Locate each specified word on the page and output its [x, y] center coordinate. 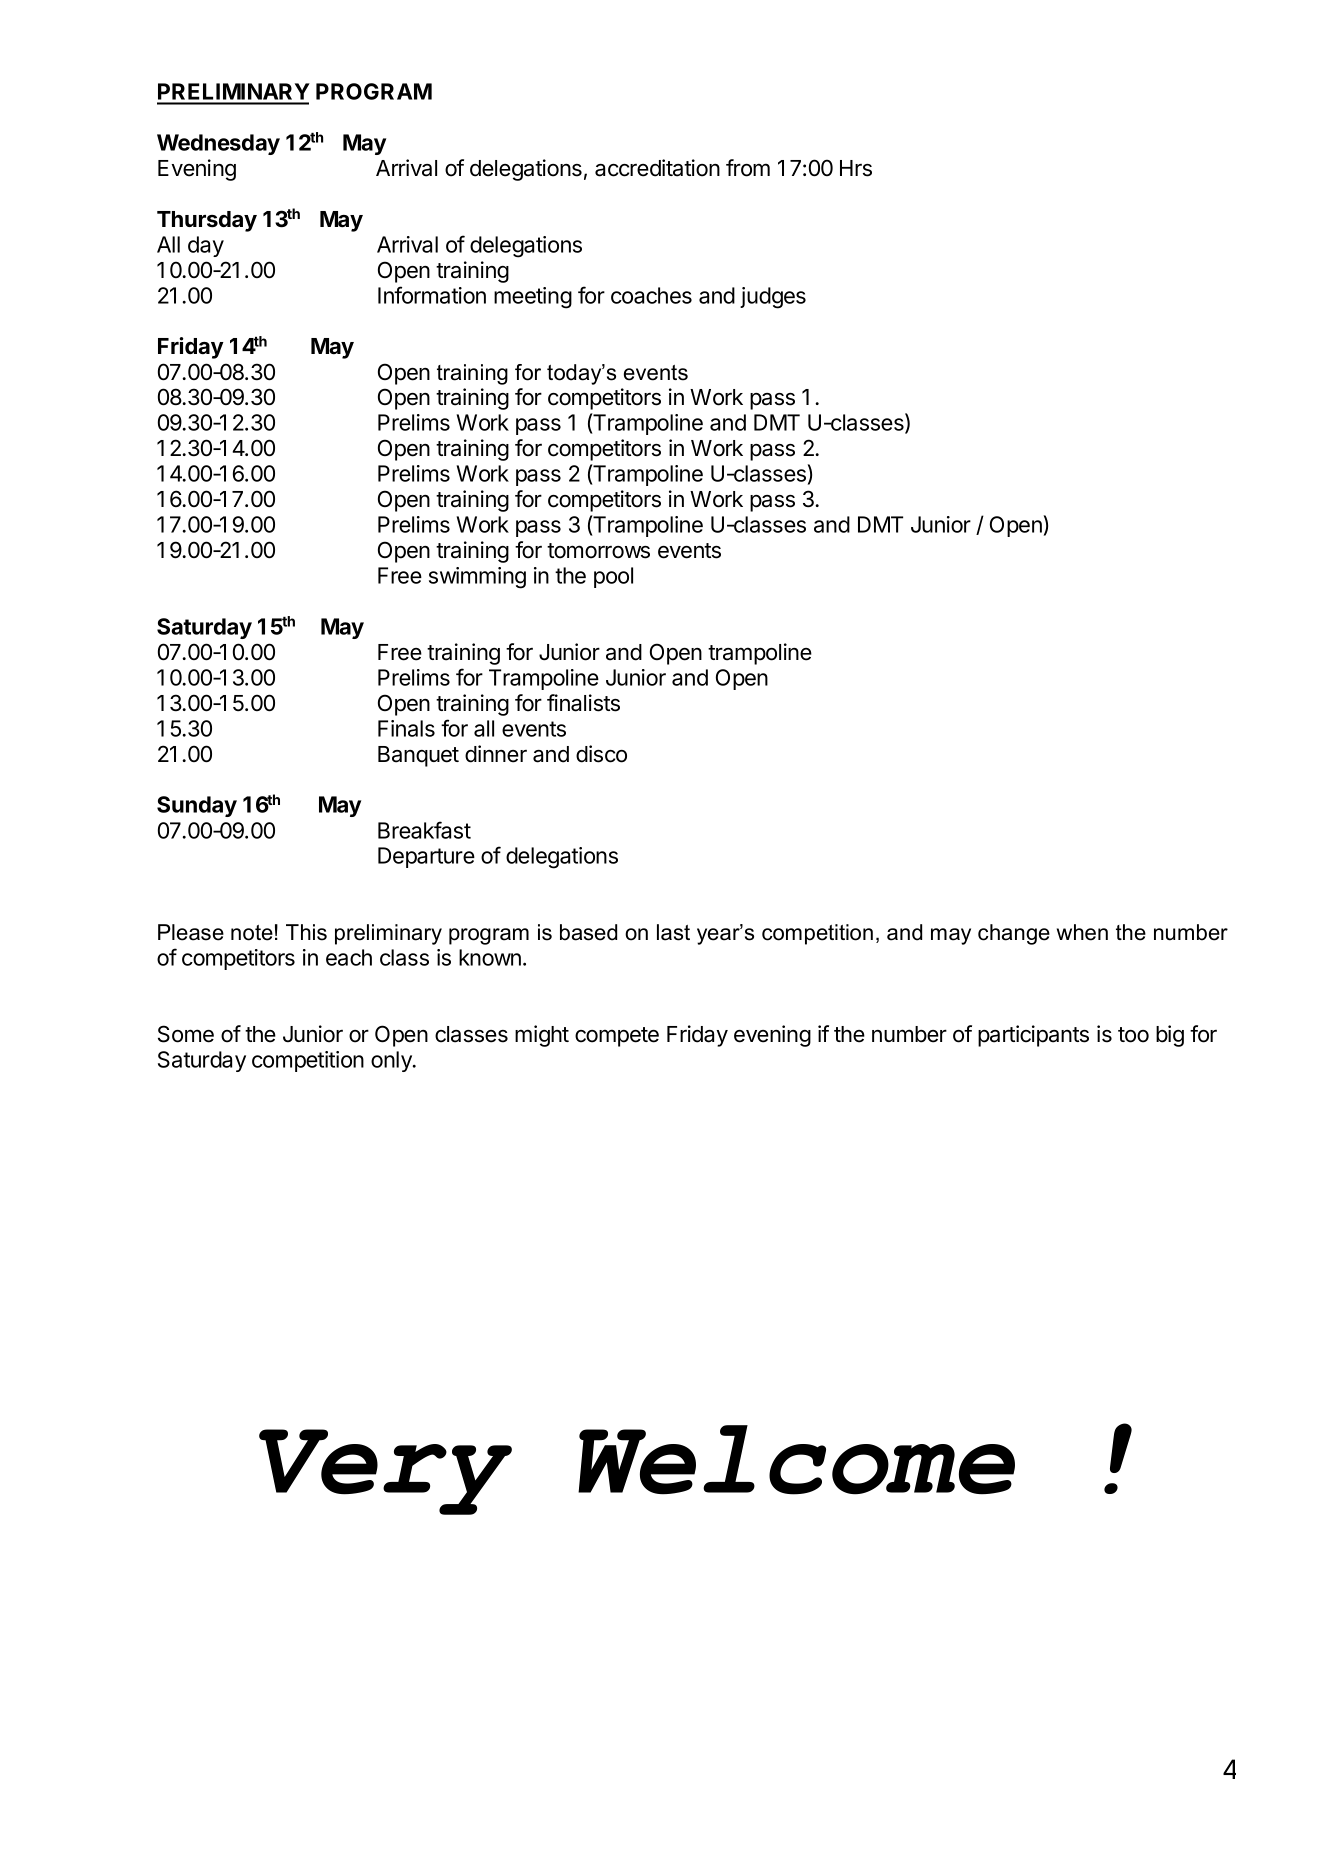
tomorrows [598, 551]
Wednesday [218, 144]
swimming [477, 578]
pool [613, 577]
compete [617, 1037]
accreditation [657, 168]
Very [385, 1472]
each [349, 957]
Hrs [856, 168]
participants [1033, 1036]
